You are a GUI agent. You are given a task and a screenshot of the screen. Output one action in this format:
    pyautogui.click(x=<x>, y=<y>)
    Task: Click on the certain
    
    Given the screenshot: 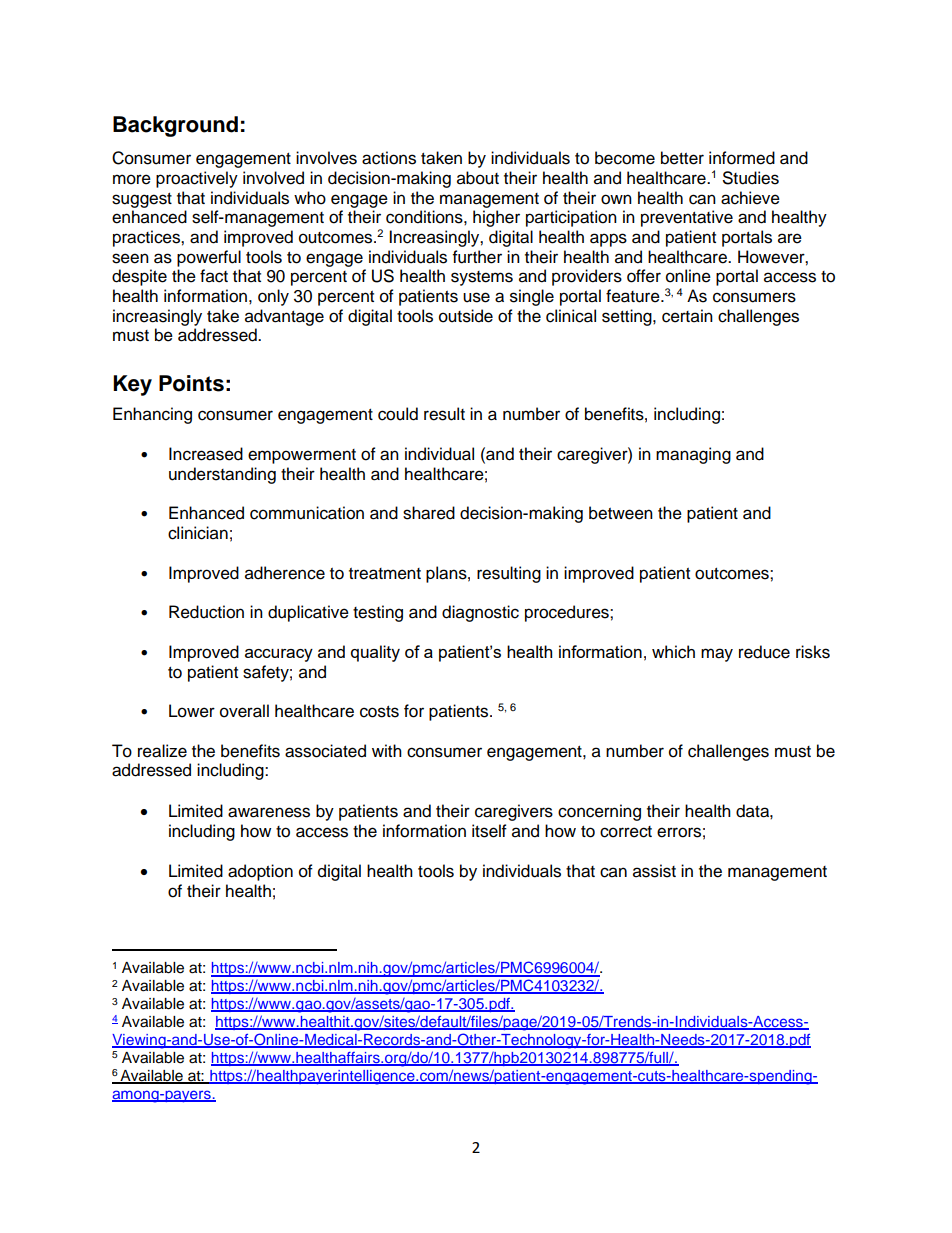 What is the action you would take?
    pyautogui.click(x=687, y=316)
